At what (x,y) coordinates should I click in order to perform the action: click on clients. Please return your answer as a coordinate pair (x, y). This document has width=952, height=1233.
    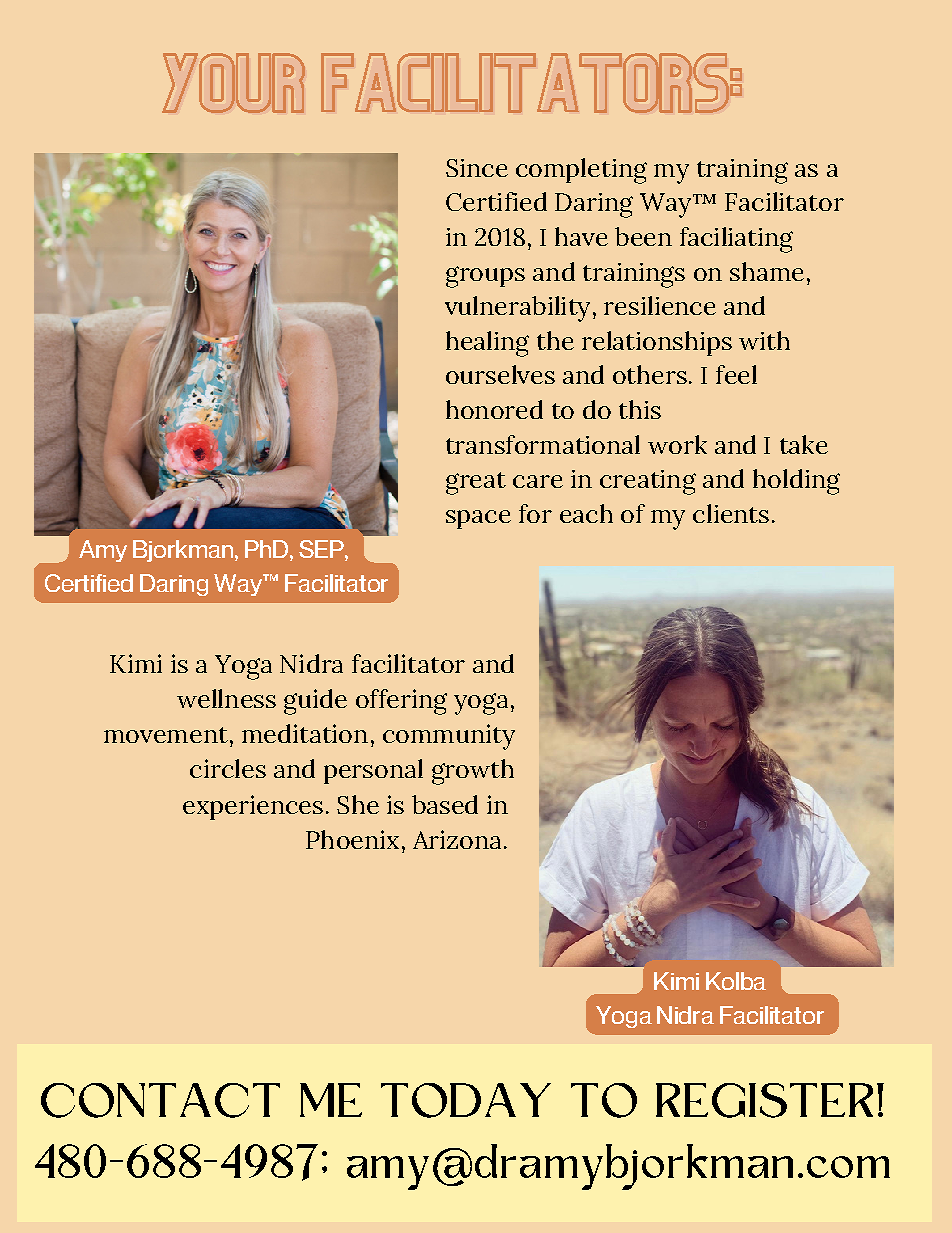
    Looking at the image, I should click on (731, 513).
